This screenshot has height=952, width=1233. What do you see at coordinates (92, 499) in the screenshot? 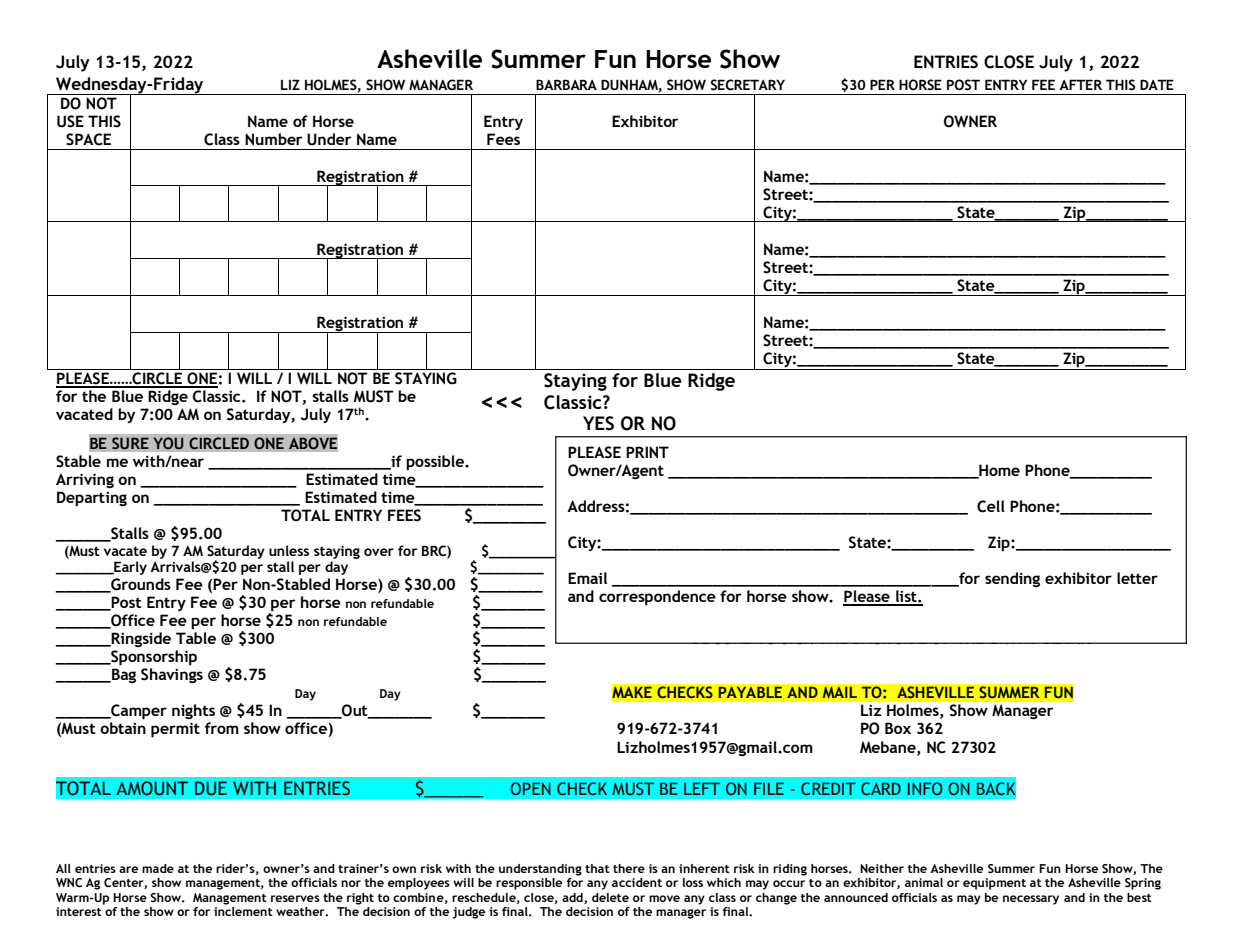
I see `Departing` at bounding box center [92, 499].
